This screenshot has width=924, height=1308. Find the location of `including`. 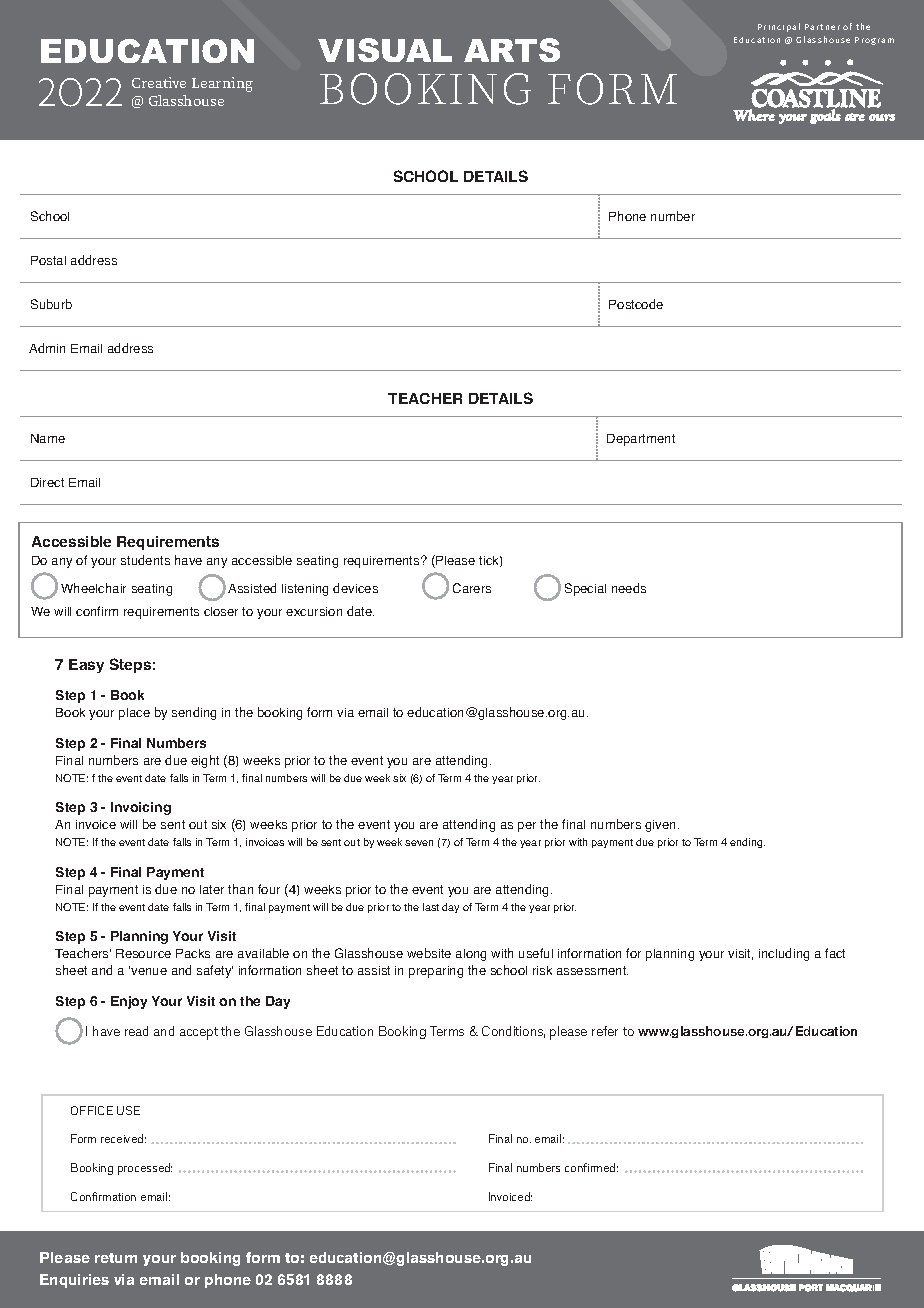

including is located at coordinates (784, 954).
